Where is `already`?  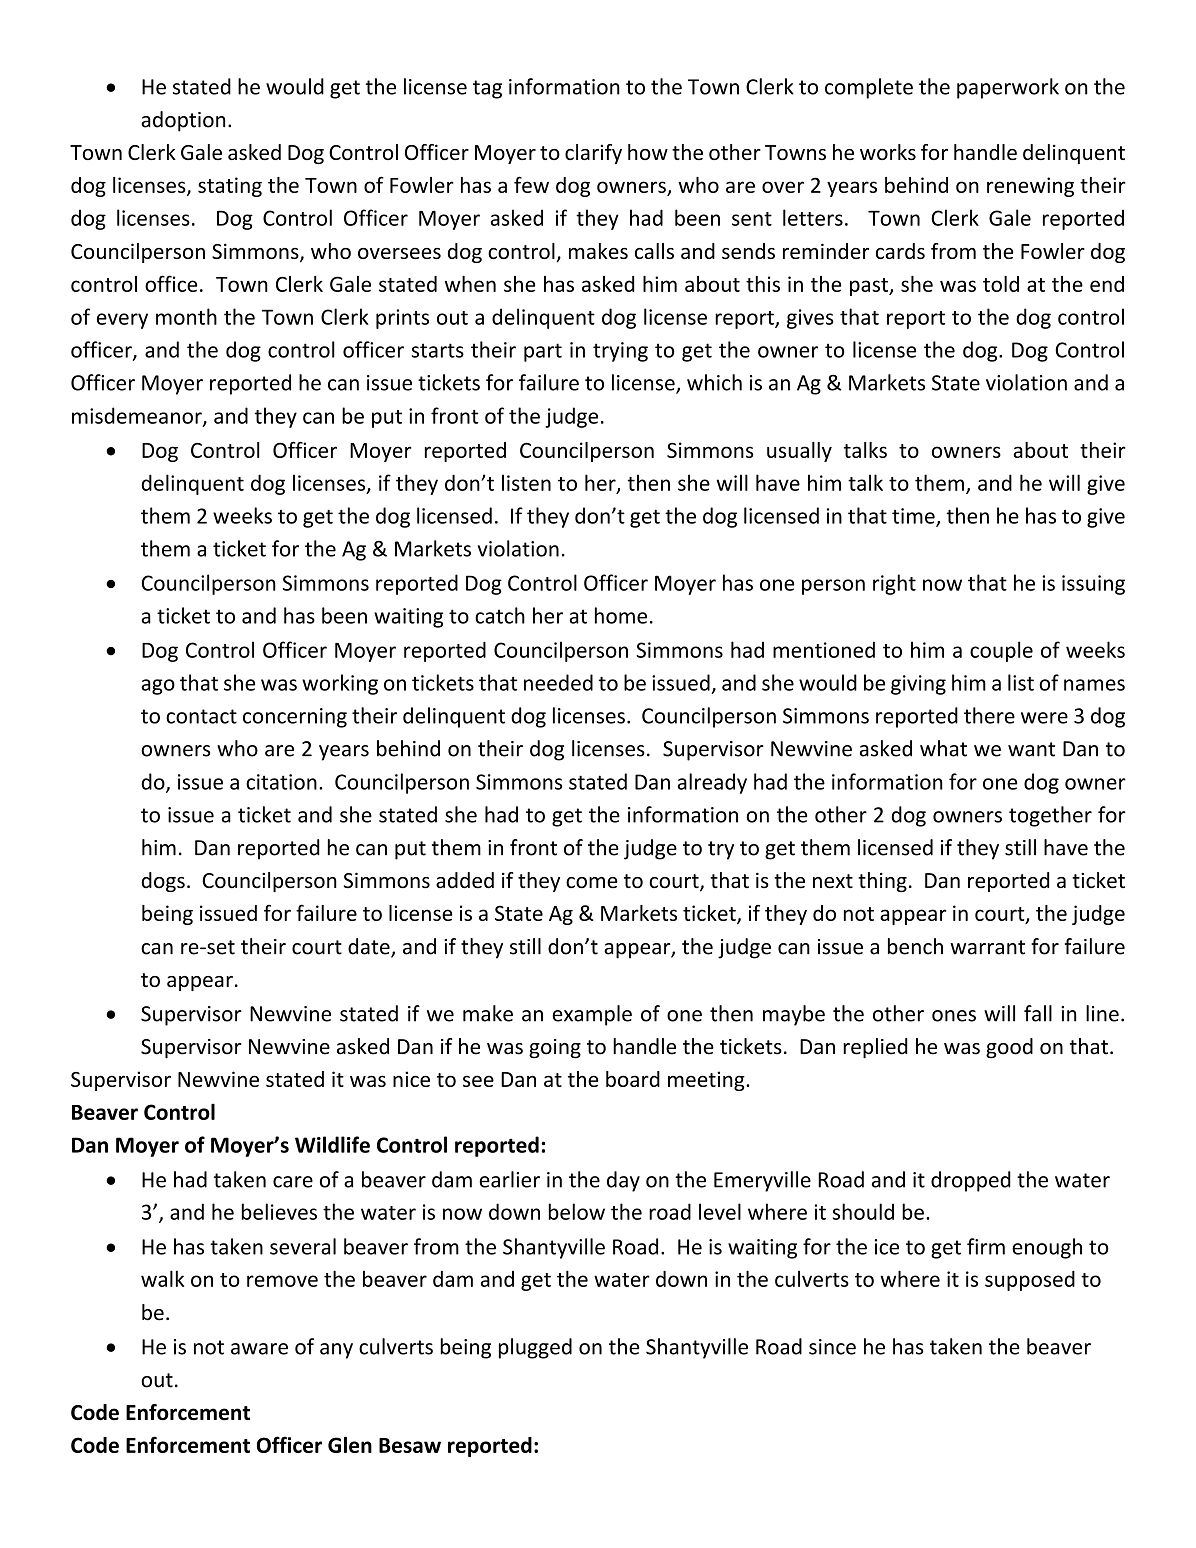 already is located at coordinates (712, 783).
